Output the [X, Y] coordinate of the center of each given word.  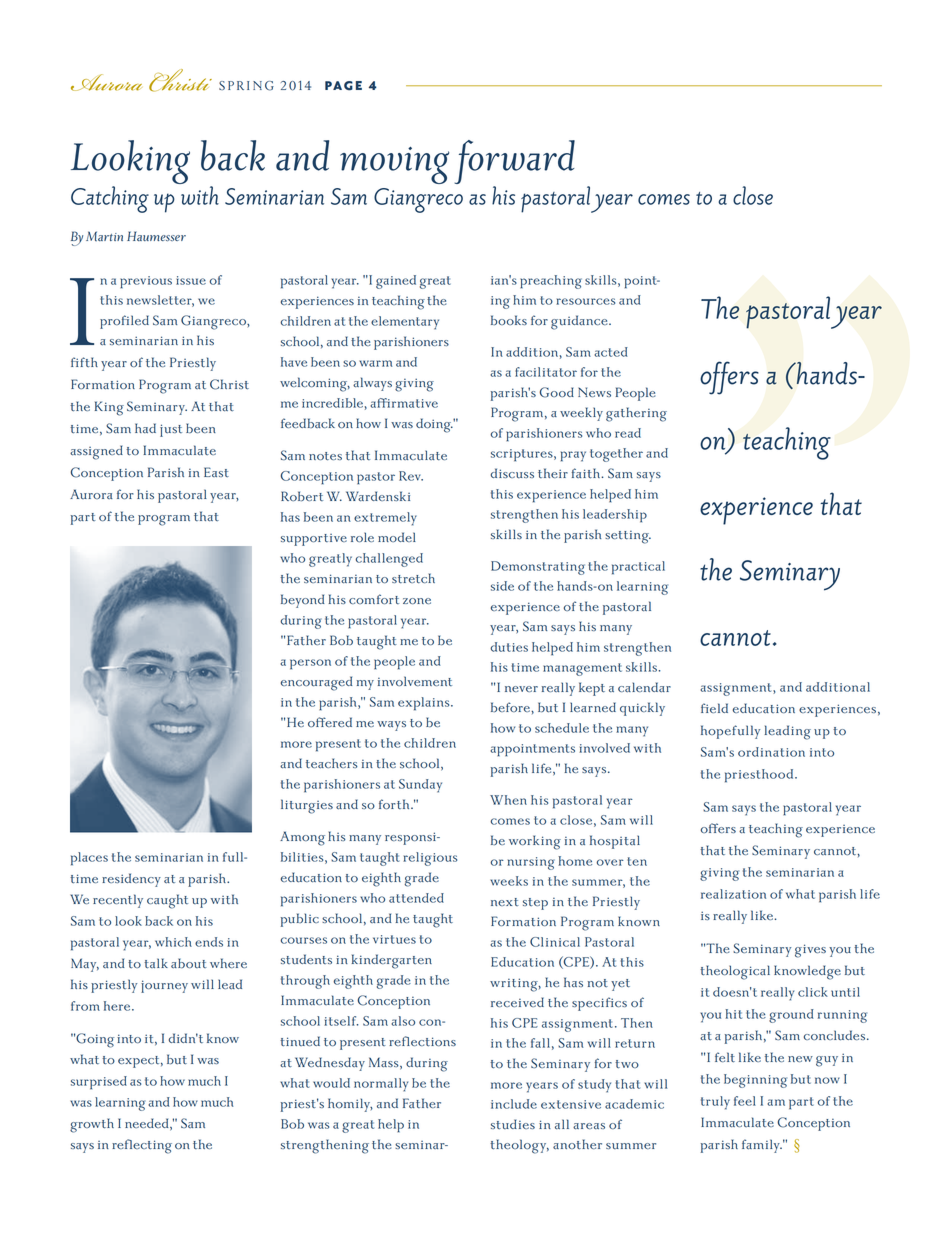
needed [148, 1124]
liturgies [307, 806]
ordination [771, 752]
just [171, 430]
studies [513, 1124]
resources [585, 301]
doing [435, 425]
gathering [636, 414]
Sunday [420, 786]
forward [515, 163]
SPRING [246, 86]
